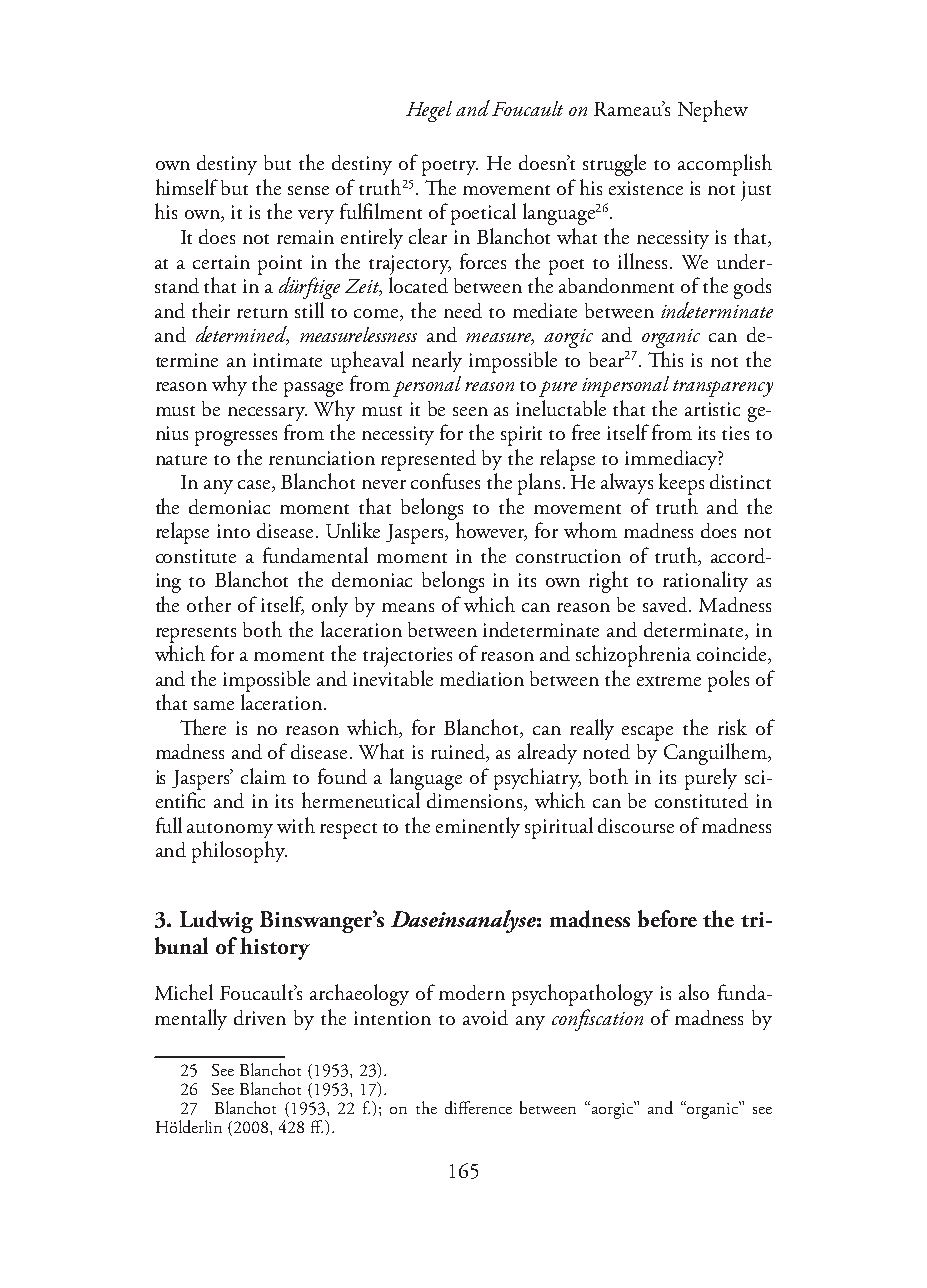 The height and width of the image is (1288, 927). I want to click on This, so click(665, 359).
